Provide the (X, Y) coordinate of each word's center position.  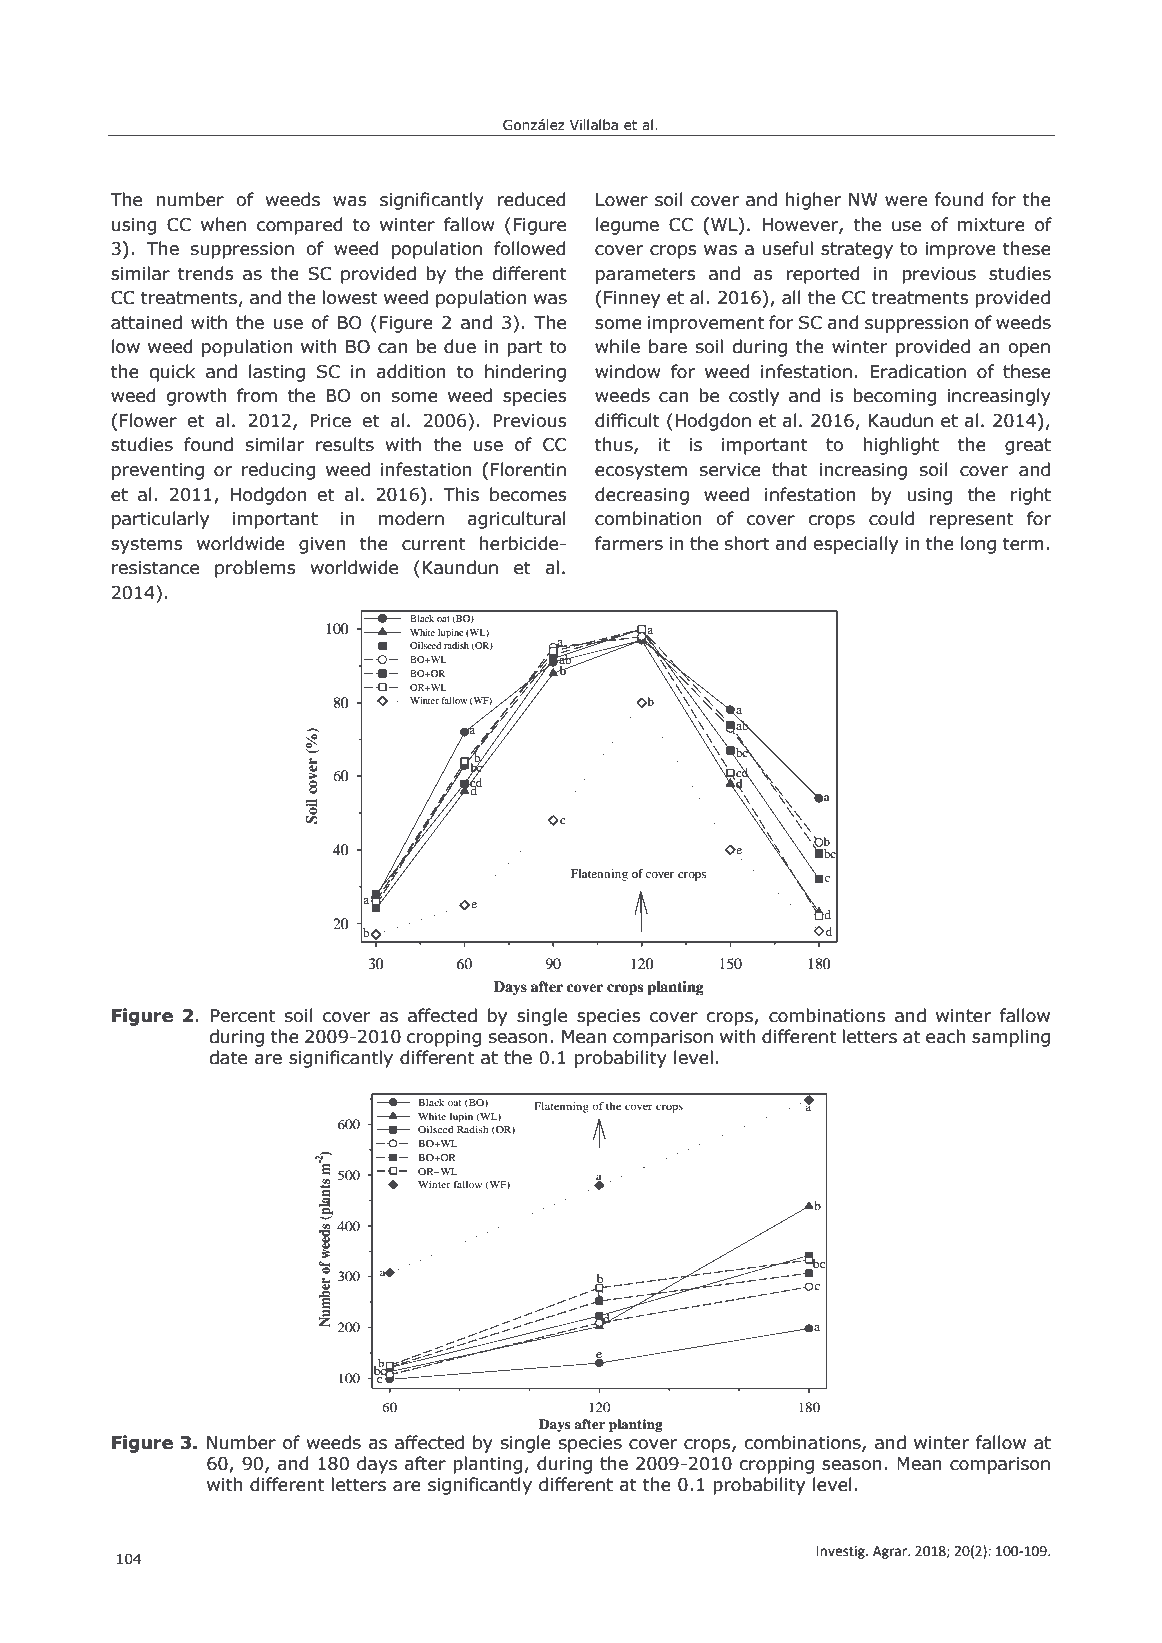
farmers (629, 543)
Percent (243, 1016)
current (433, 544)
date (228, 1057)
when (223, 224)
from (257, 395)
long (978, 545)
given (322, 545)
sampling (1011, 1038)
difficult (627, 420)
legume (627, 226)
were (906, 201)
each (945, 1036)
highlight (901, 446)
